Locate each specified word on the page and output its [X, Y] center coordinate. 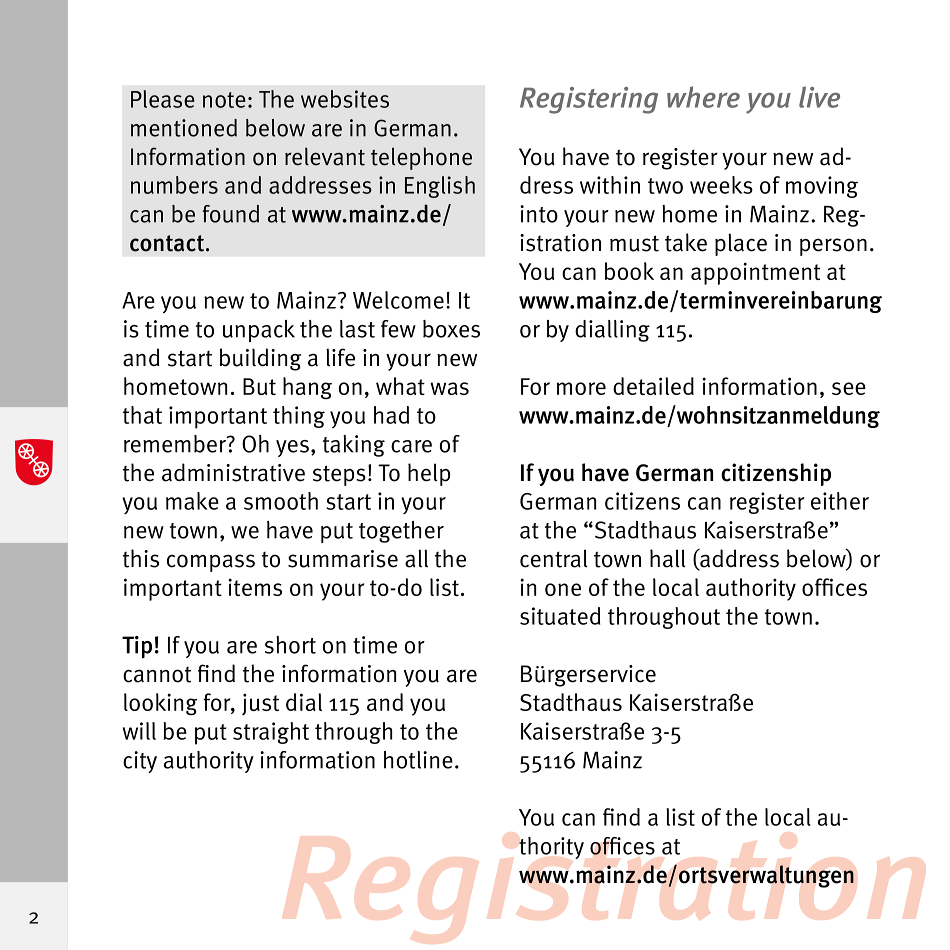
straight [271, 733]
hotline [418, 760]
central [553, 558]
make [192, 501]
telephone [421, 158]
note [224, 100]
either [840, 501]
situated [560, 616]
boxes [451, 329]
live [819, 97]
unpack [259, 331]
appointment [755, 273]
